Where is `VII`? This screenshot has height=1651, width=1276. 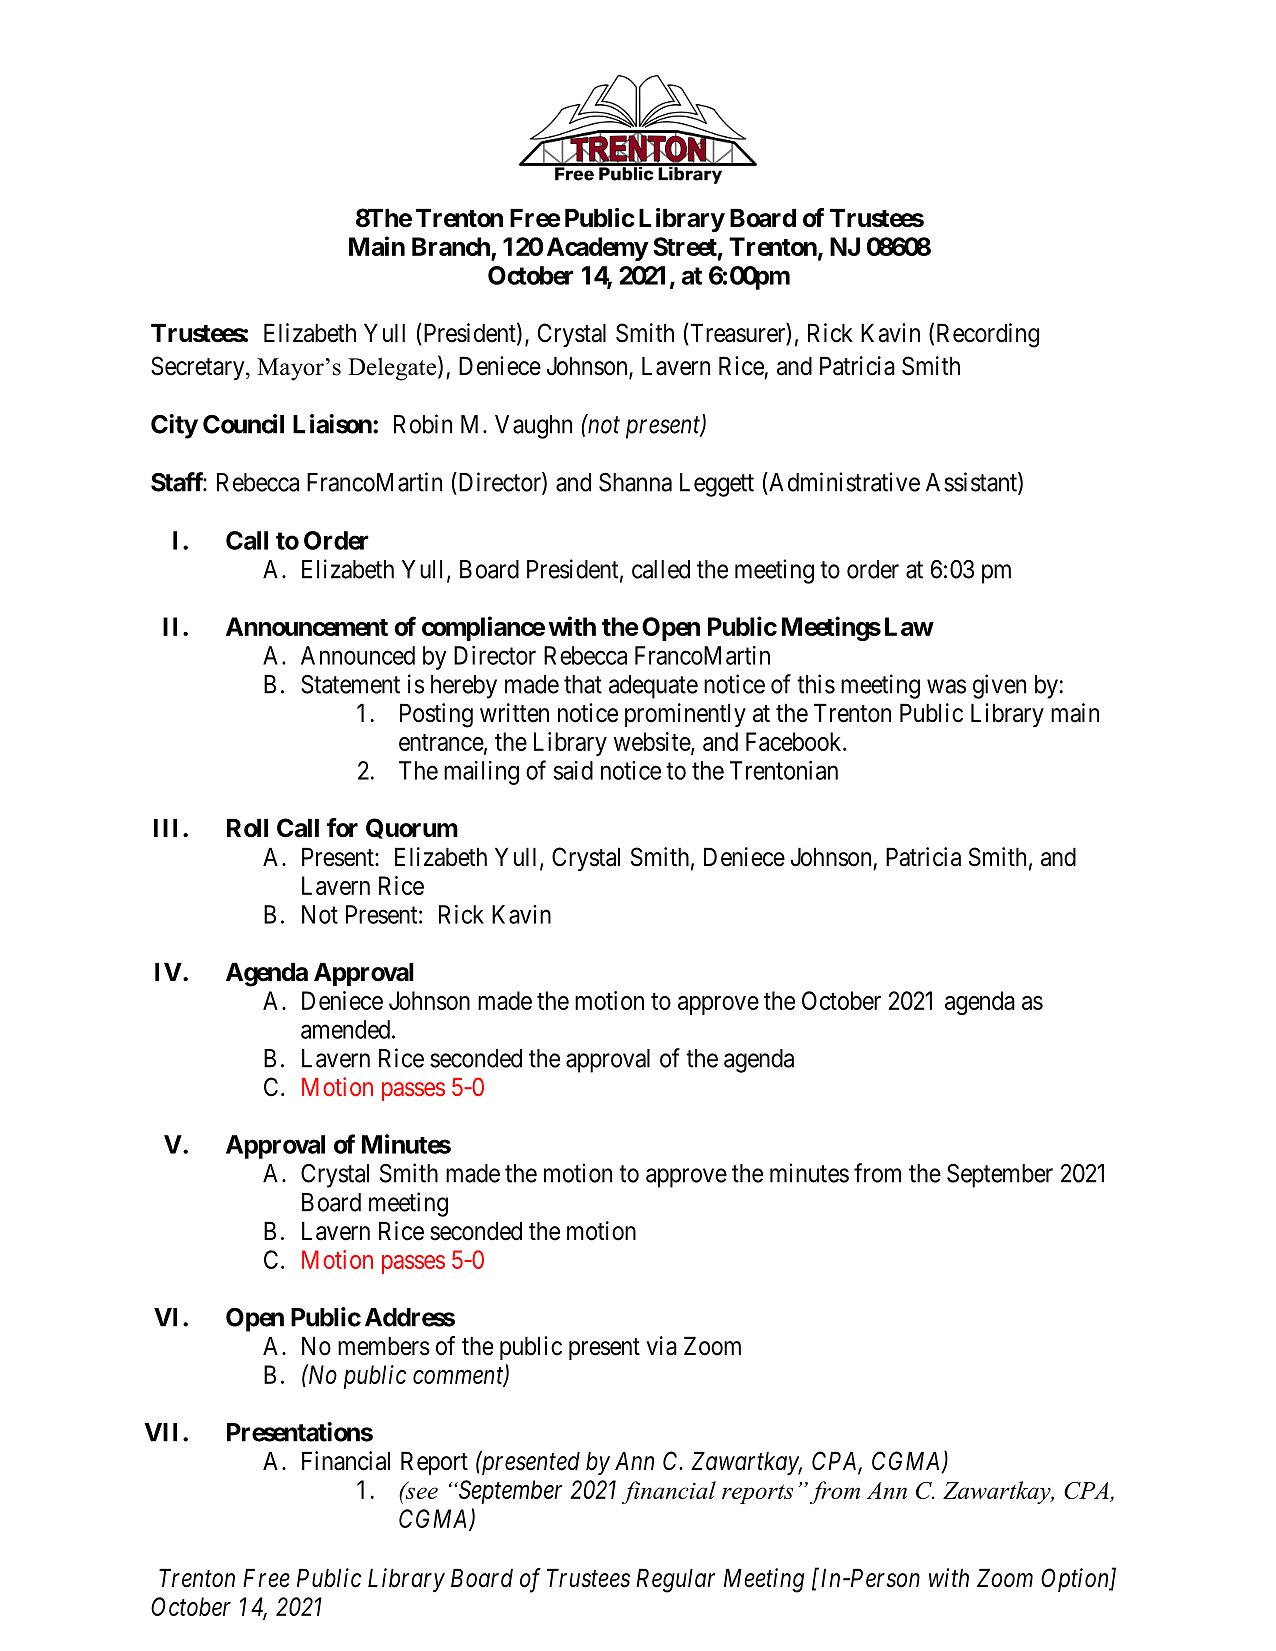
VII is located at coordinates (160, 1432).
